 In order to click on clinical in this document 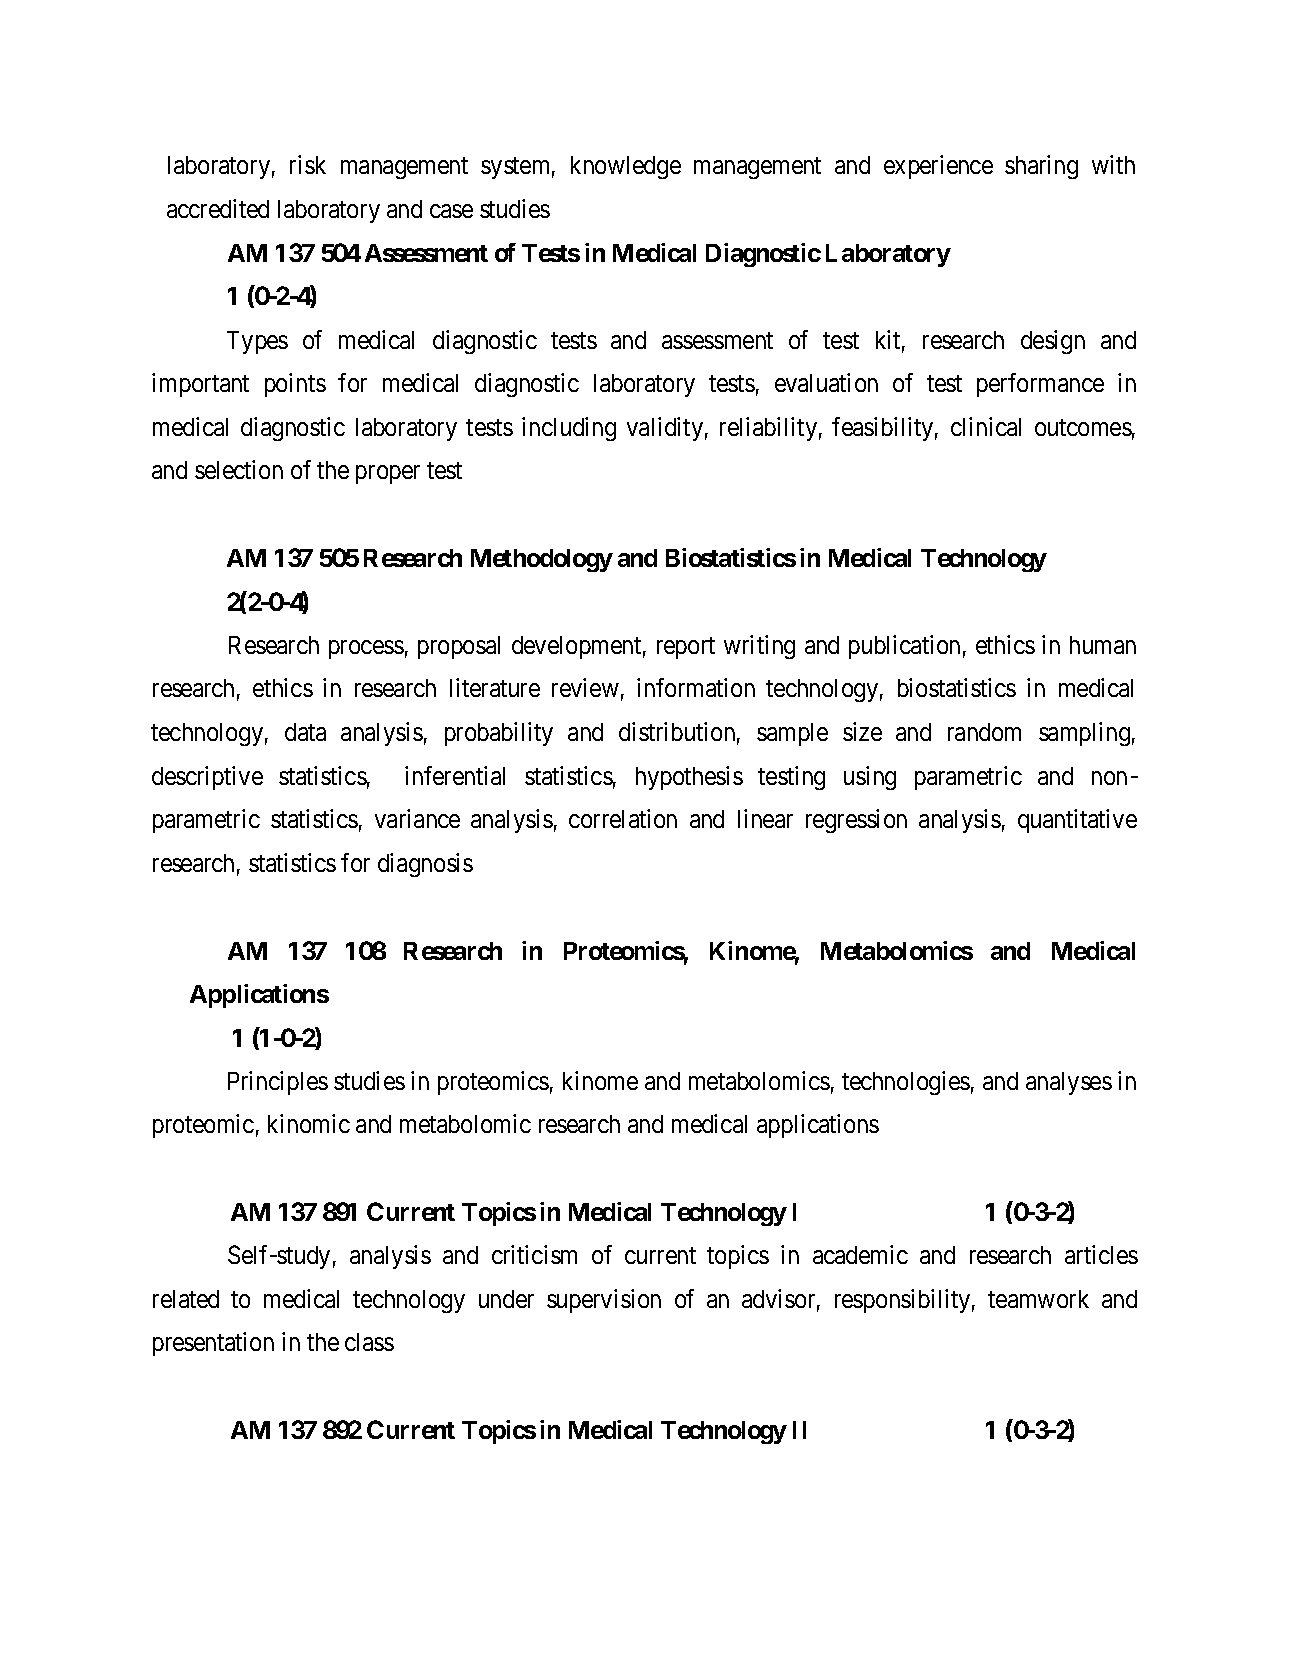, I will do `click(986, 426)`.
